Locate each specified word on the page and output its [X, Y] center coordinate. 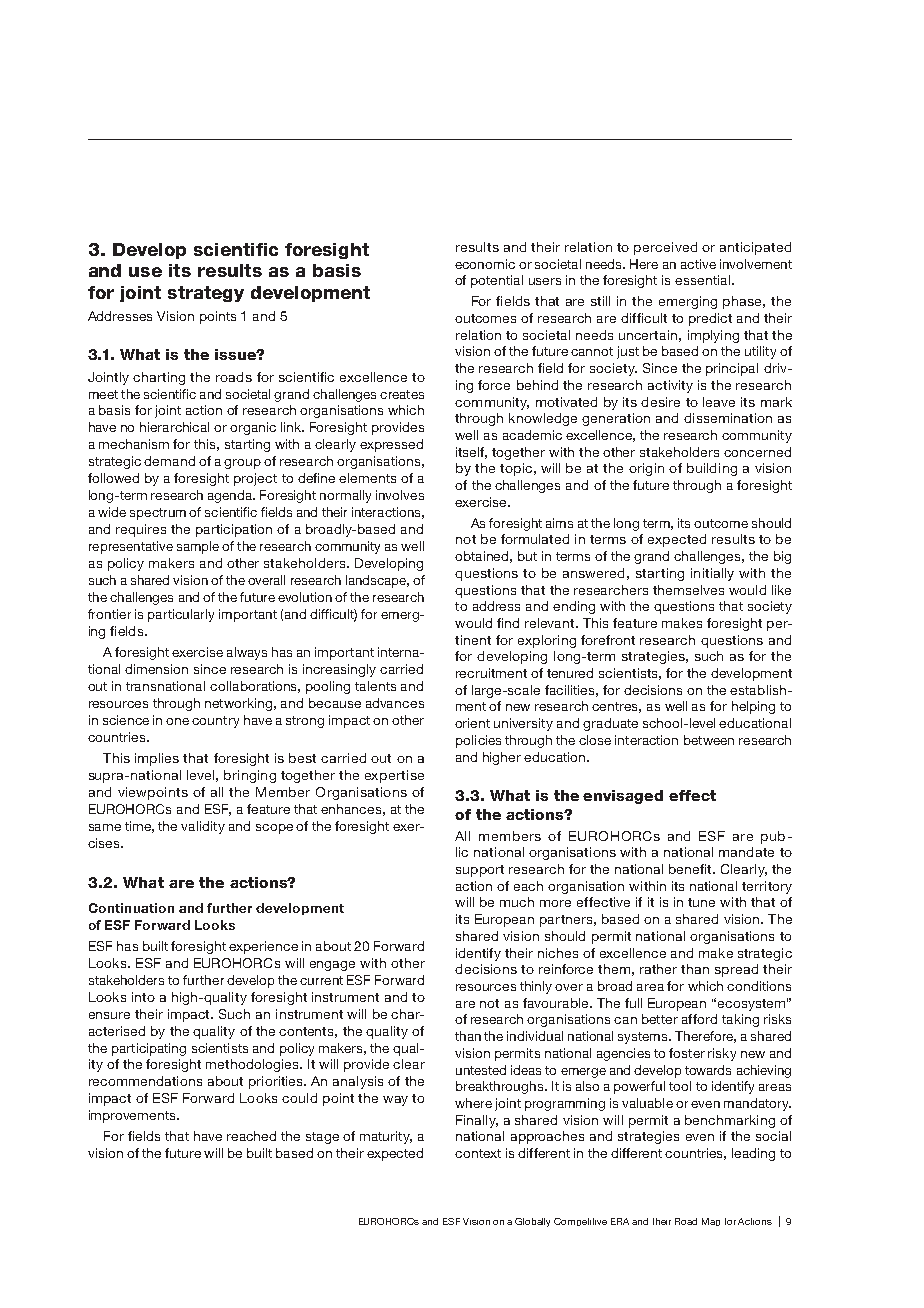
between [709, 740]
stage [322, 1138]
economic [485, 264]
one [177, 721]
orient [472, 723]
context [478, 1153]
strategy [206, 294]
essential [702, 280]
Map [711, 1222]
